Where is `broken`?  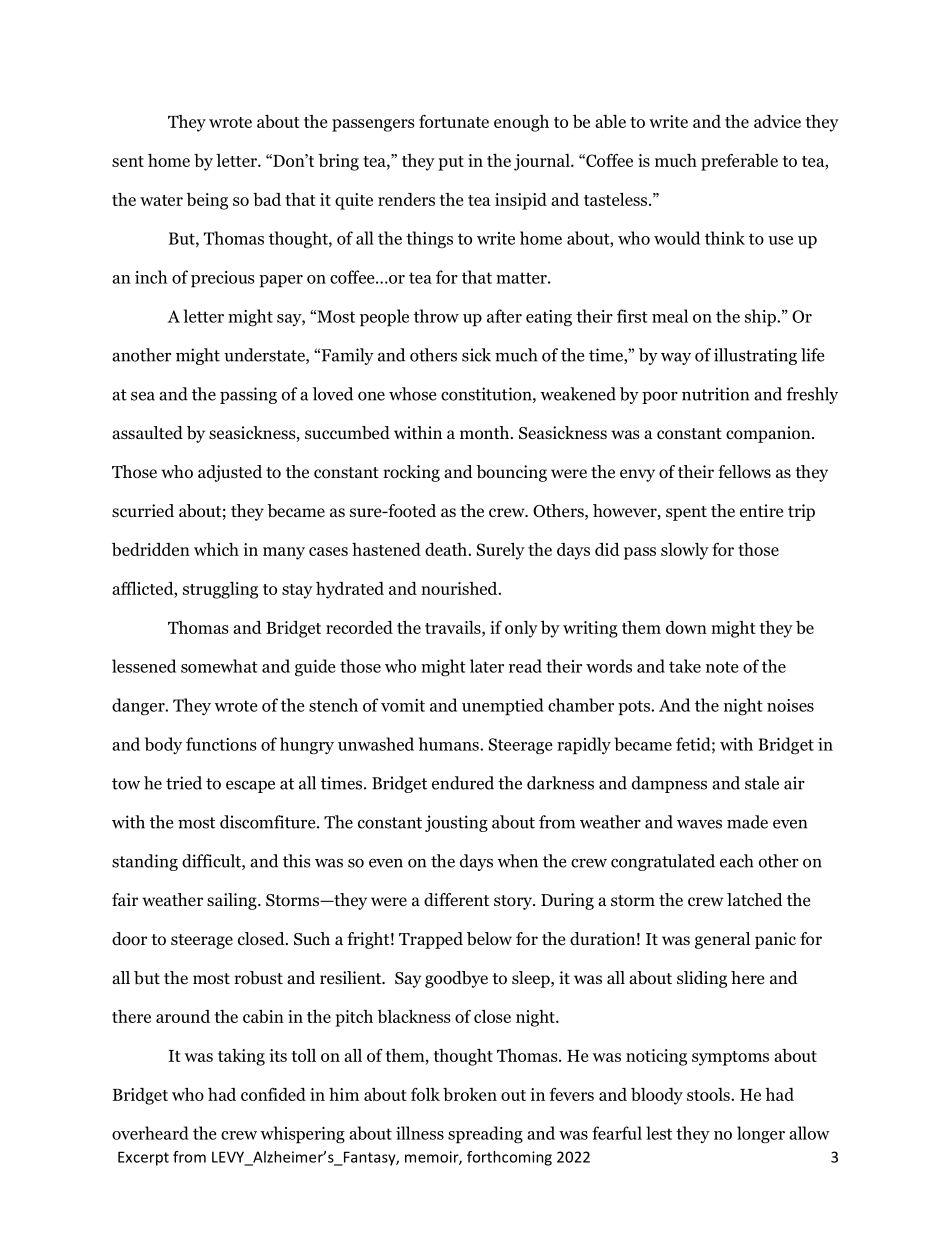
broken is located at coordinates (470, 1094).
